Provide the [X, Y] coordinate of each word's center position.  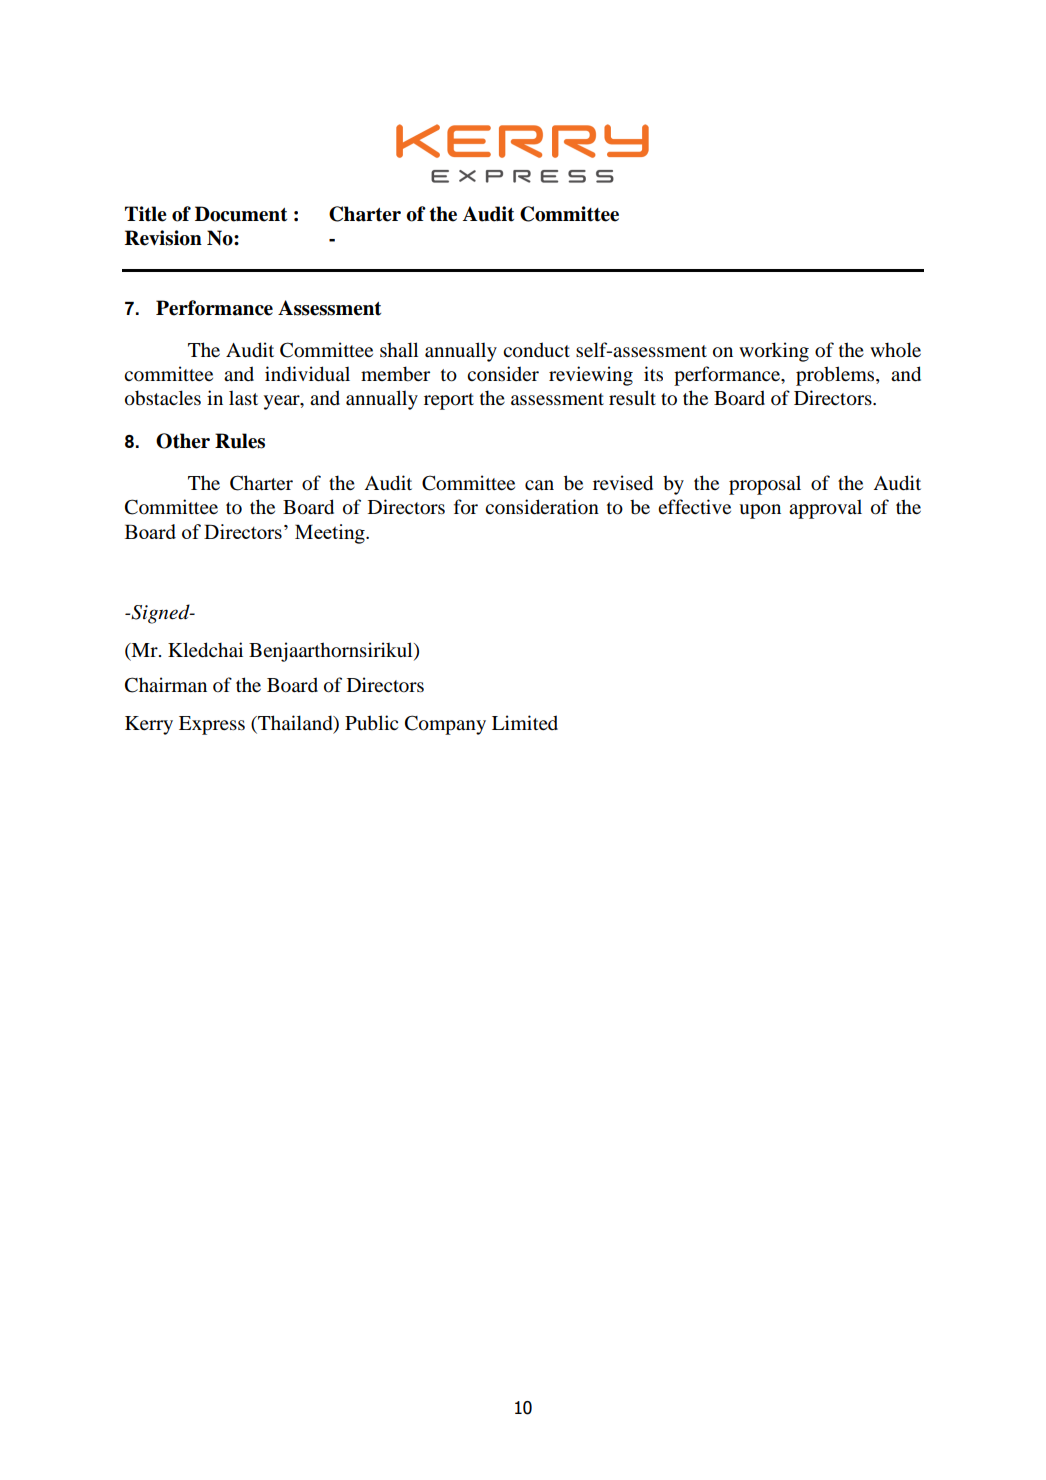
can [539, 485]
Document [241, 214]
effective [694, 506]
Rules [240, 441]
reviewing [591, 376]
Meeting [331, 534]
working [774, 352]
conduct [536, 350]
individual [307, 374]
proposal [765, 485]
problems [836, 376]
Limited [525, 722]
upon [760, 511]
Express [212, 725]
